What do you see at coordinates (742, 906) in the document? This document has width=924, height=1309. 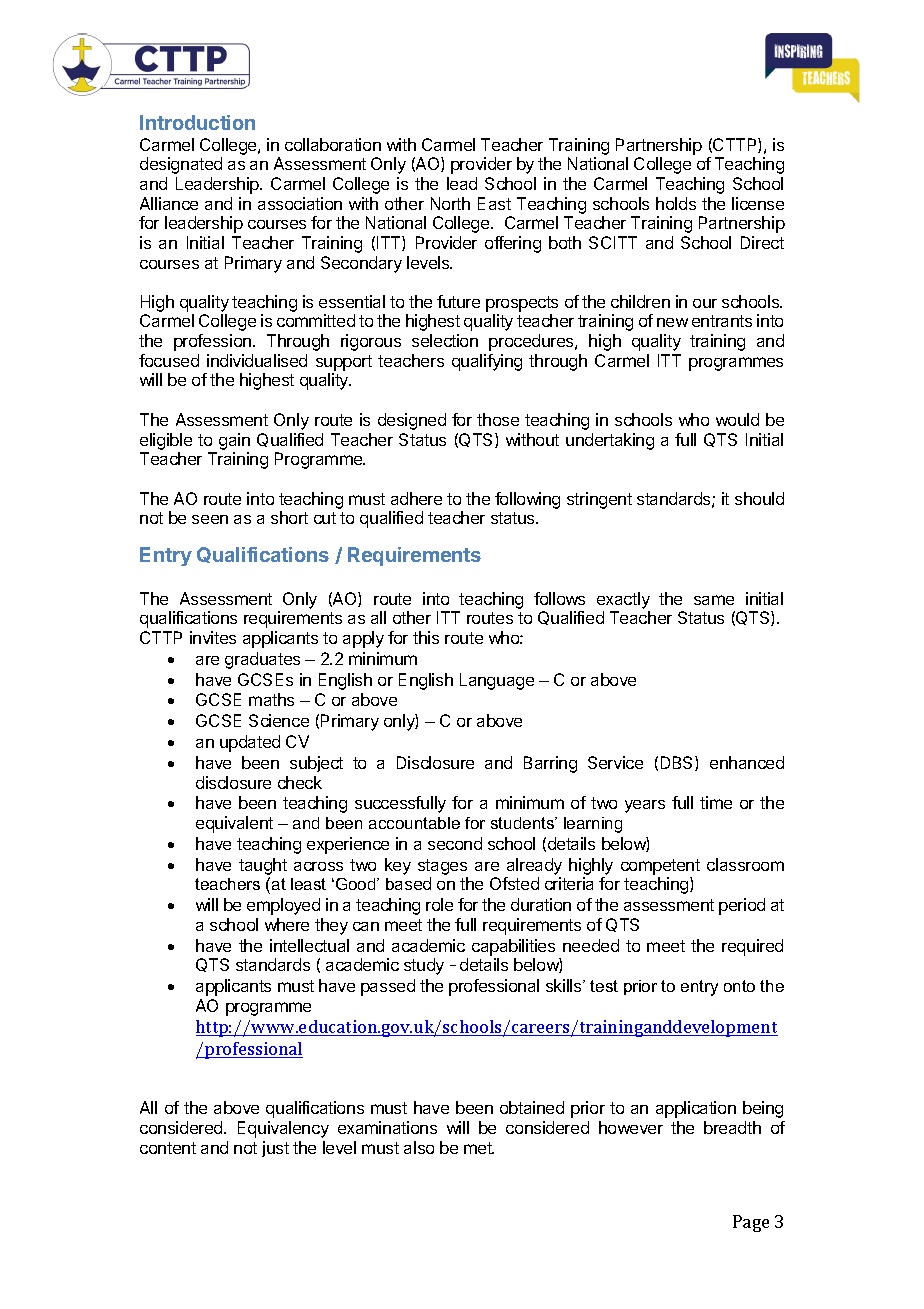 I see `period` at bounding box center [742, 906].
